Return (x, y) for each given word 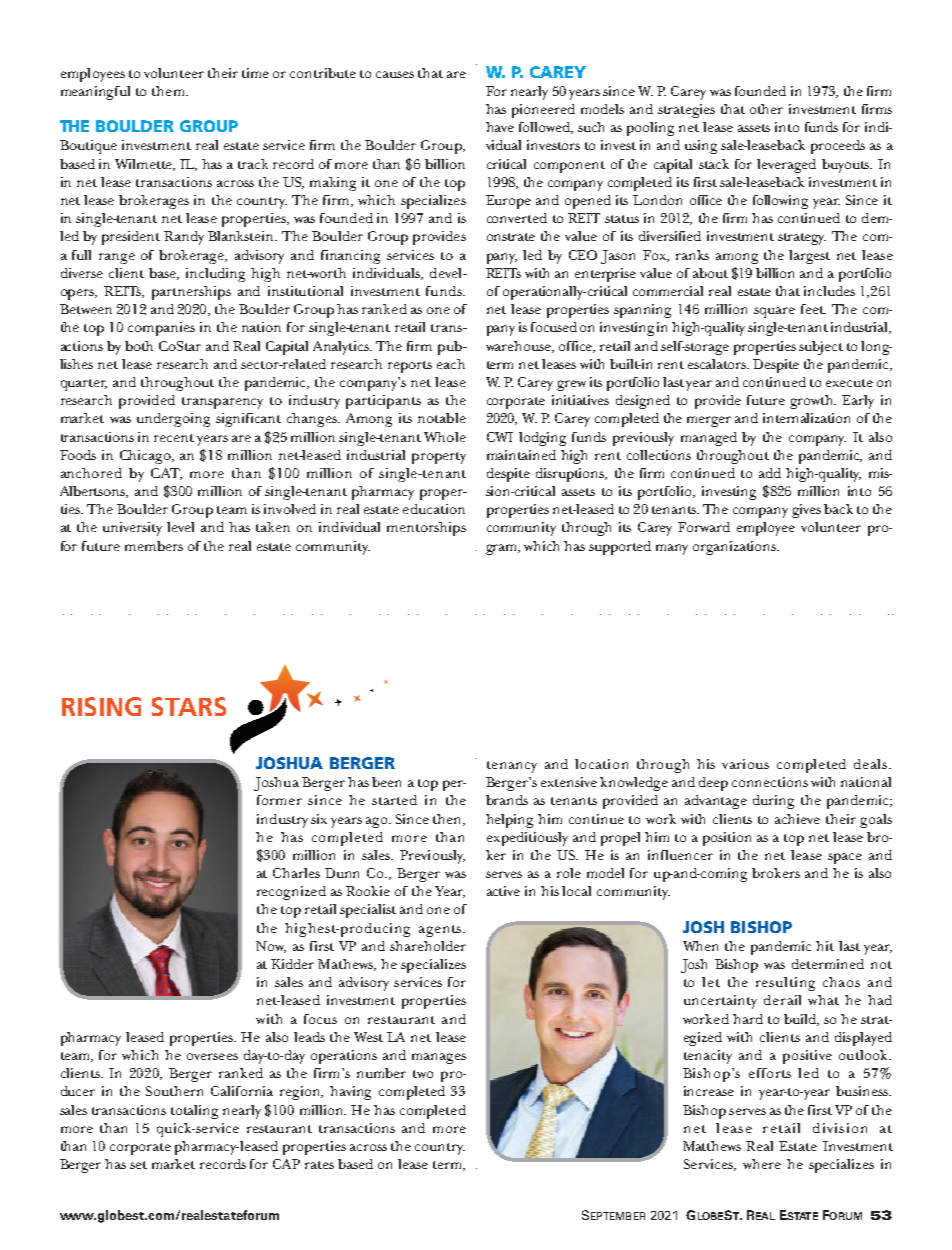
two (423, 1074)
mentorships (426, 529)
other (766, 109)
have (500, 127)
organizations (735, 548)
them (169, 91)
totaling (194, 1112)
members (154, 546)
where (762, 1164)
